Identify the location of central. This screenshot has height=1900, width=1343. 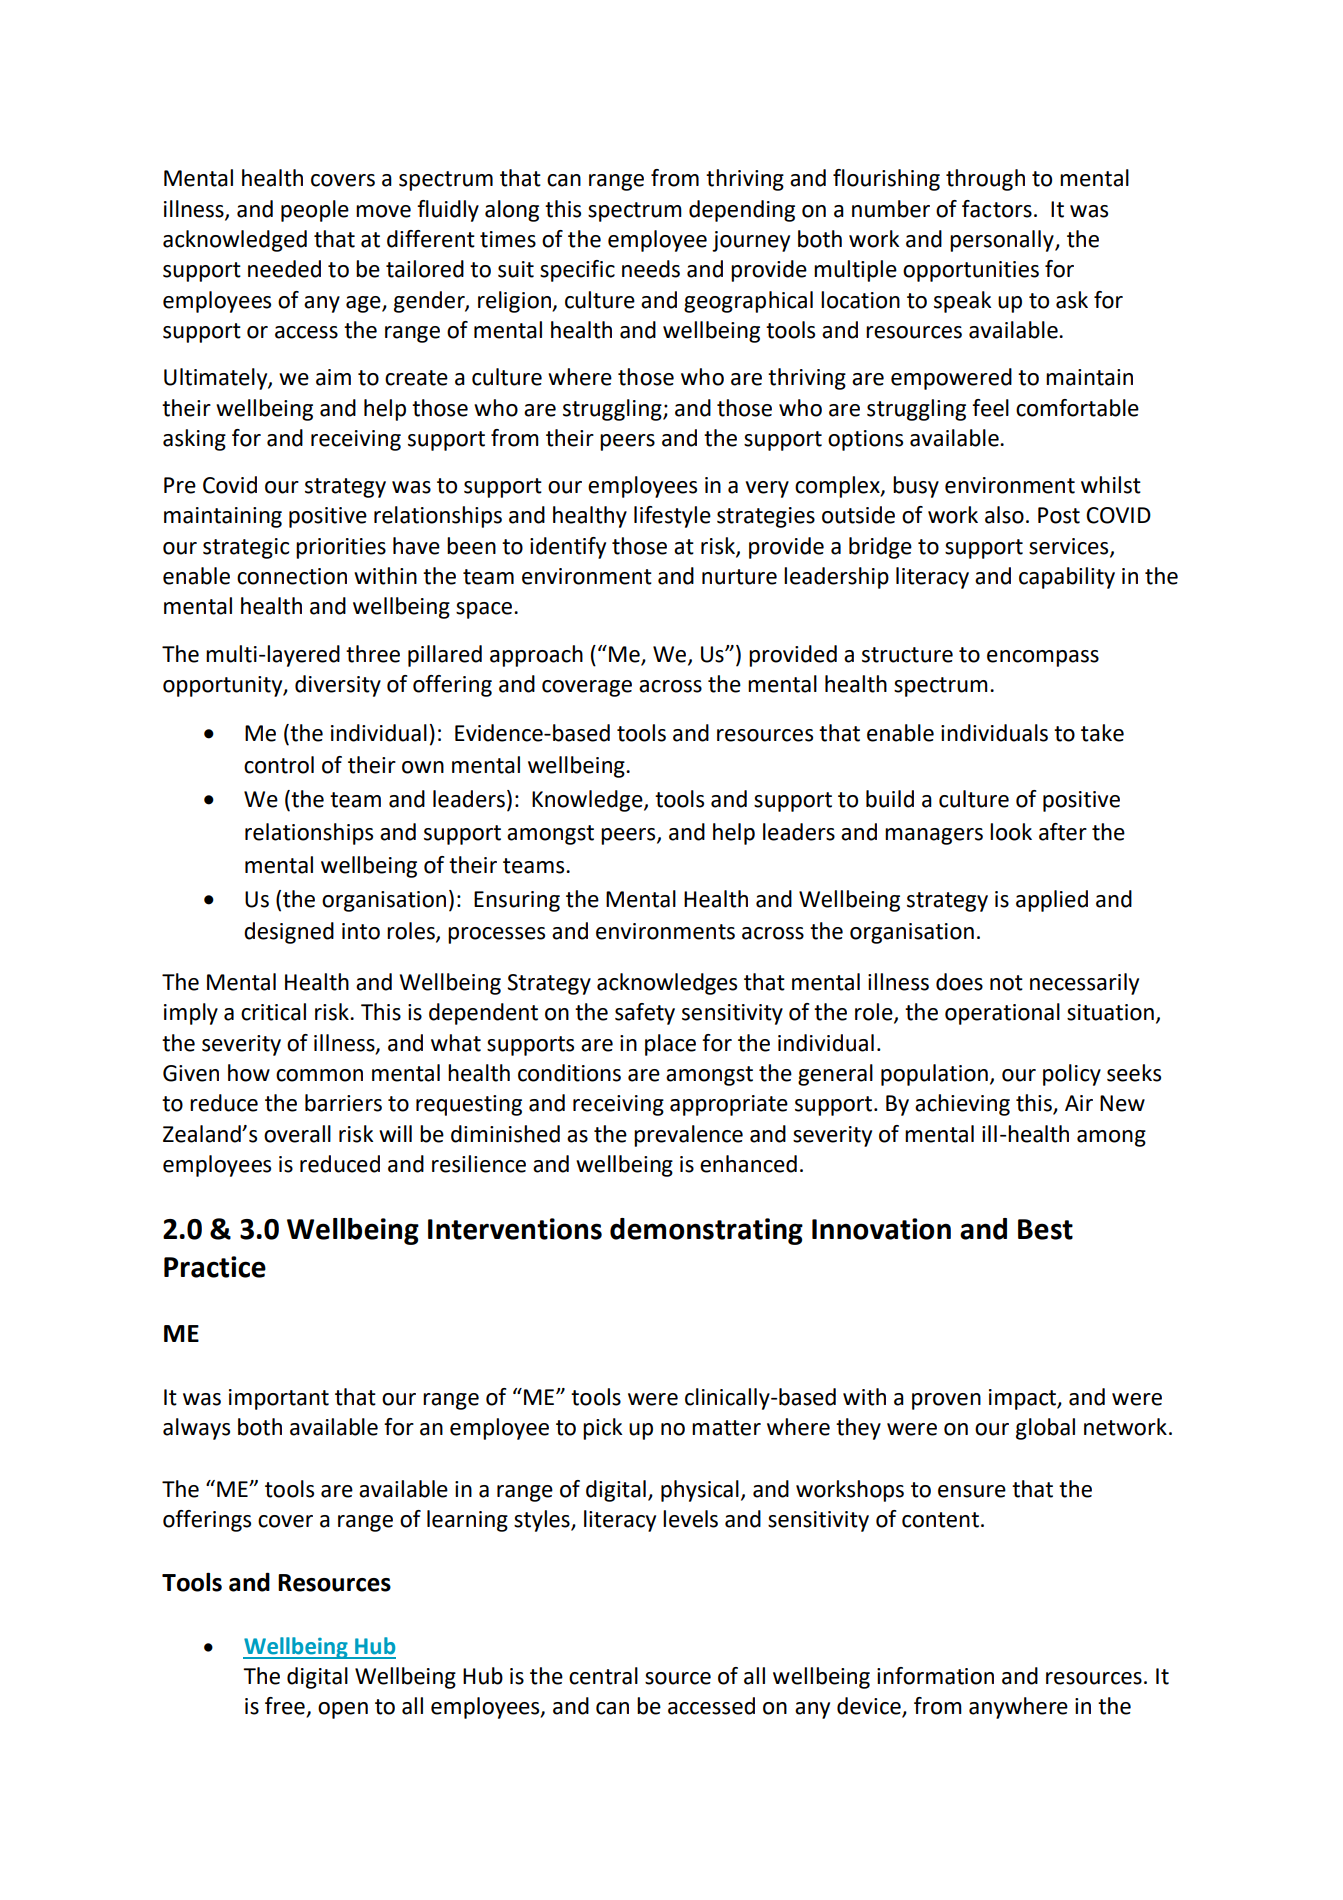
(603, 1676).
